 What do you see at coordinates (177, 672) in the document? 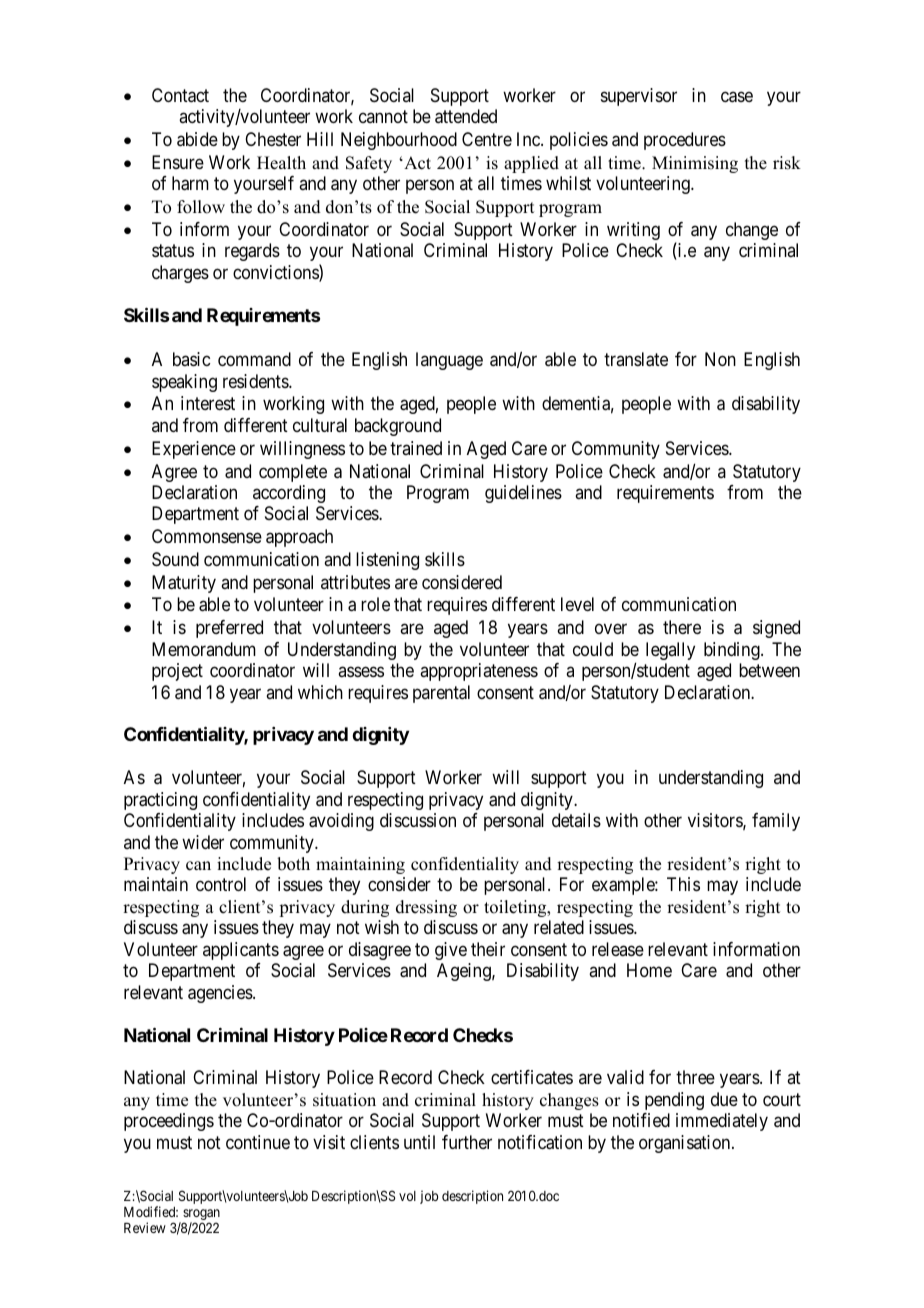
I see `project` at bounding box center [177, 672].
